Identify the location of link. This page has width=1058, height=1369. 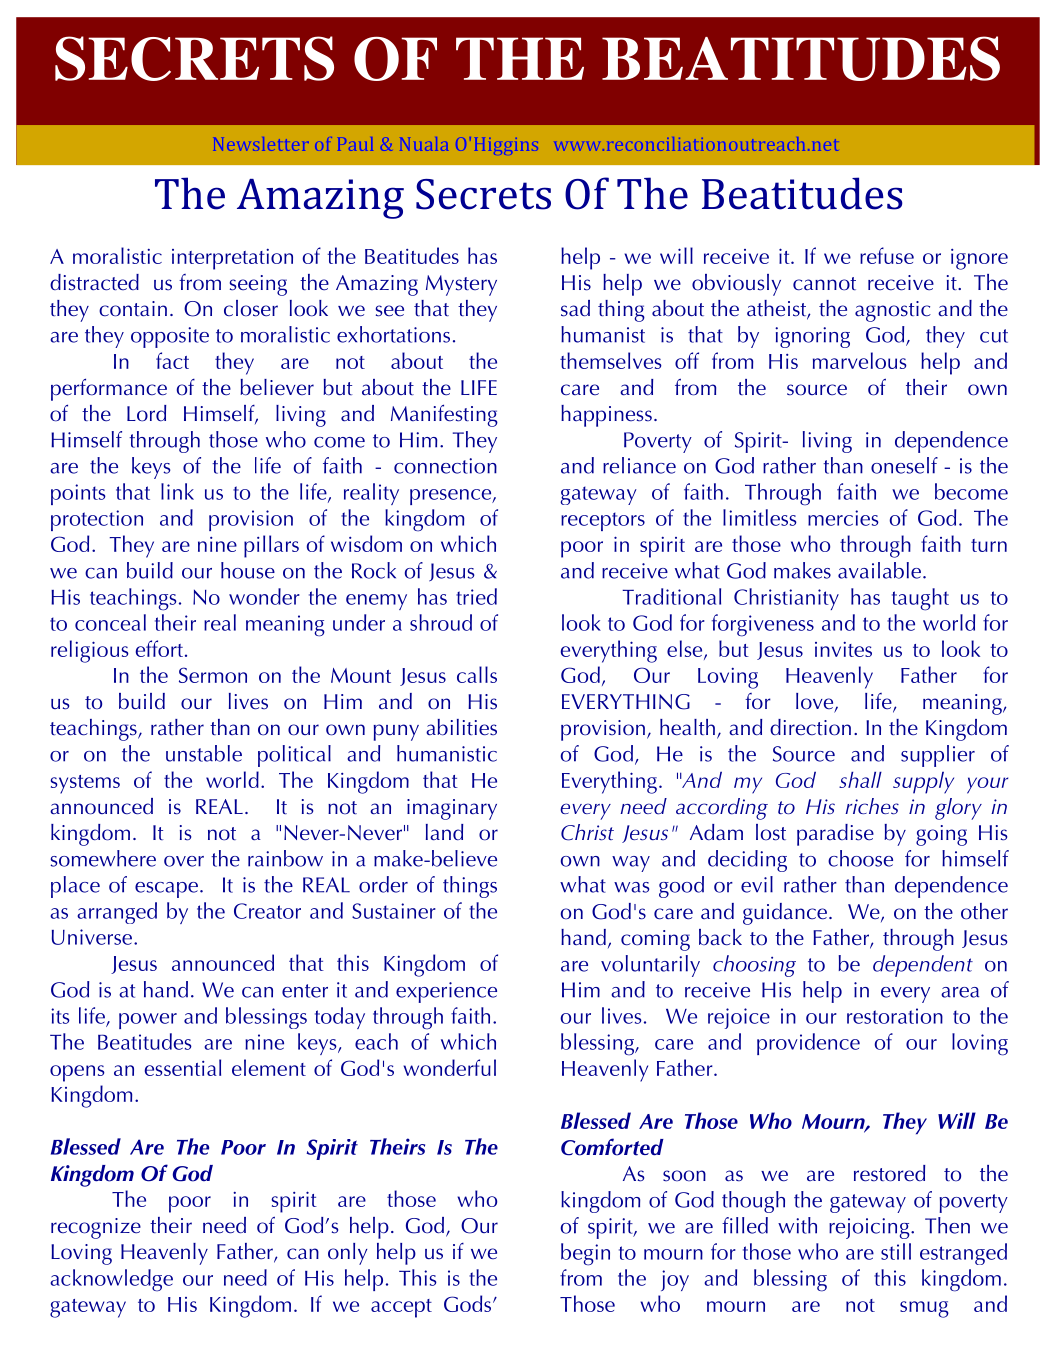
(177, 491).
